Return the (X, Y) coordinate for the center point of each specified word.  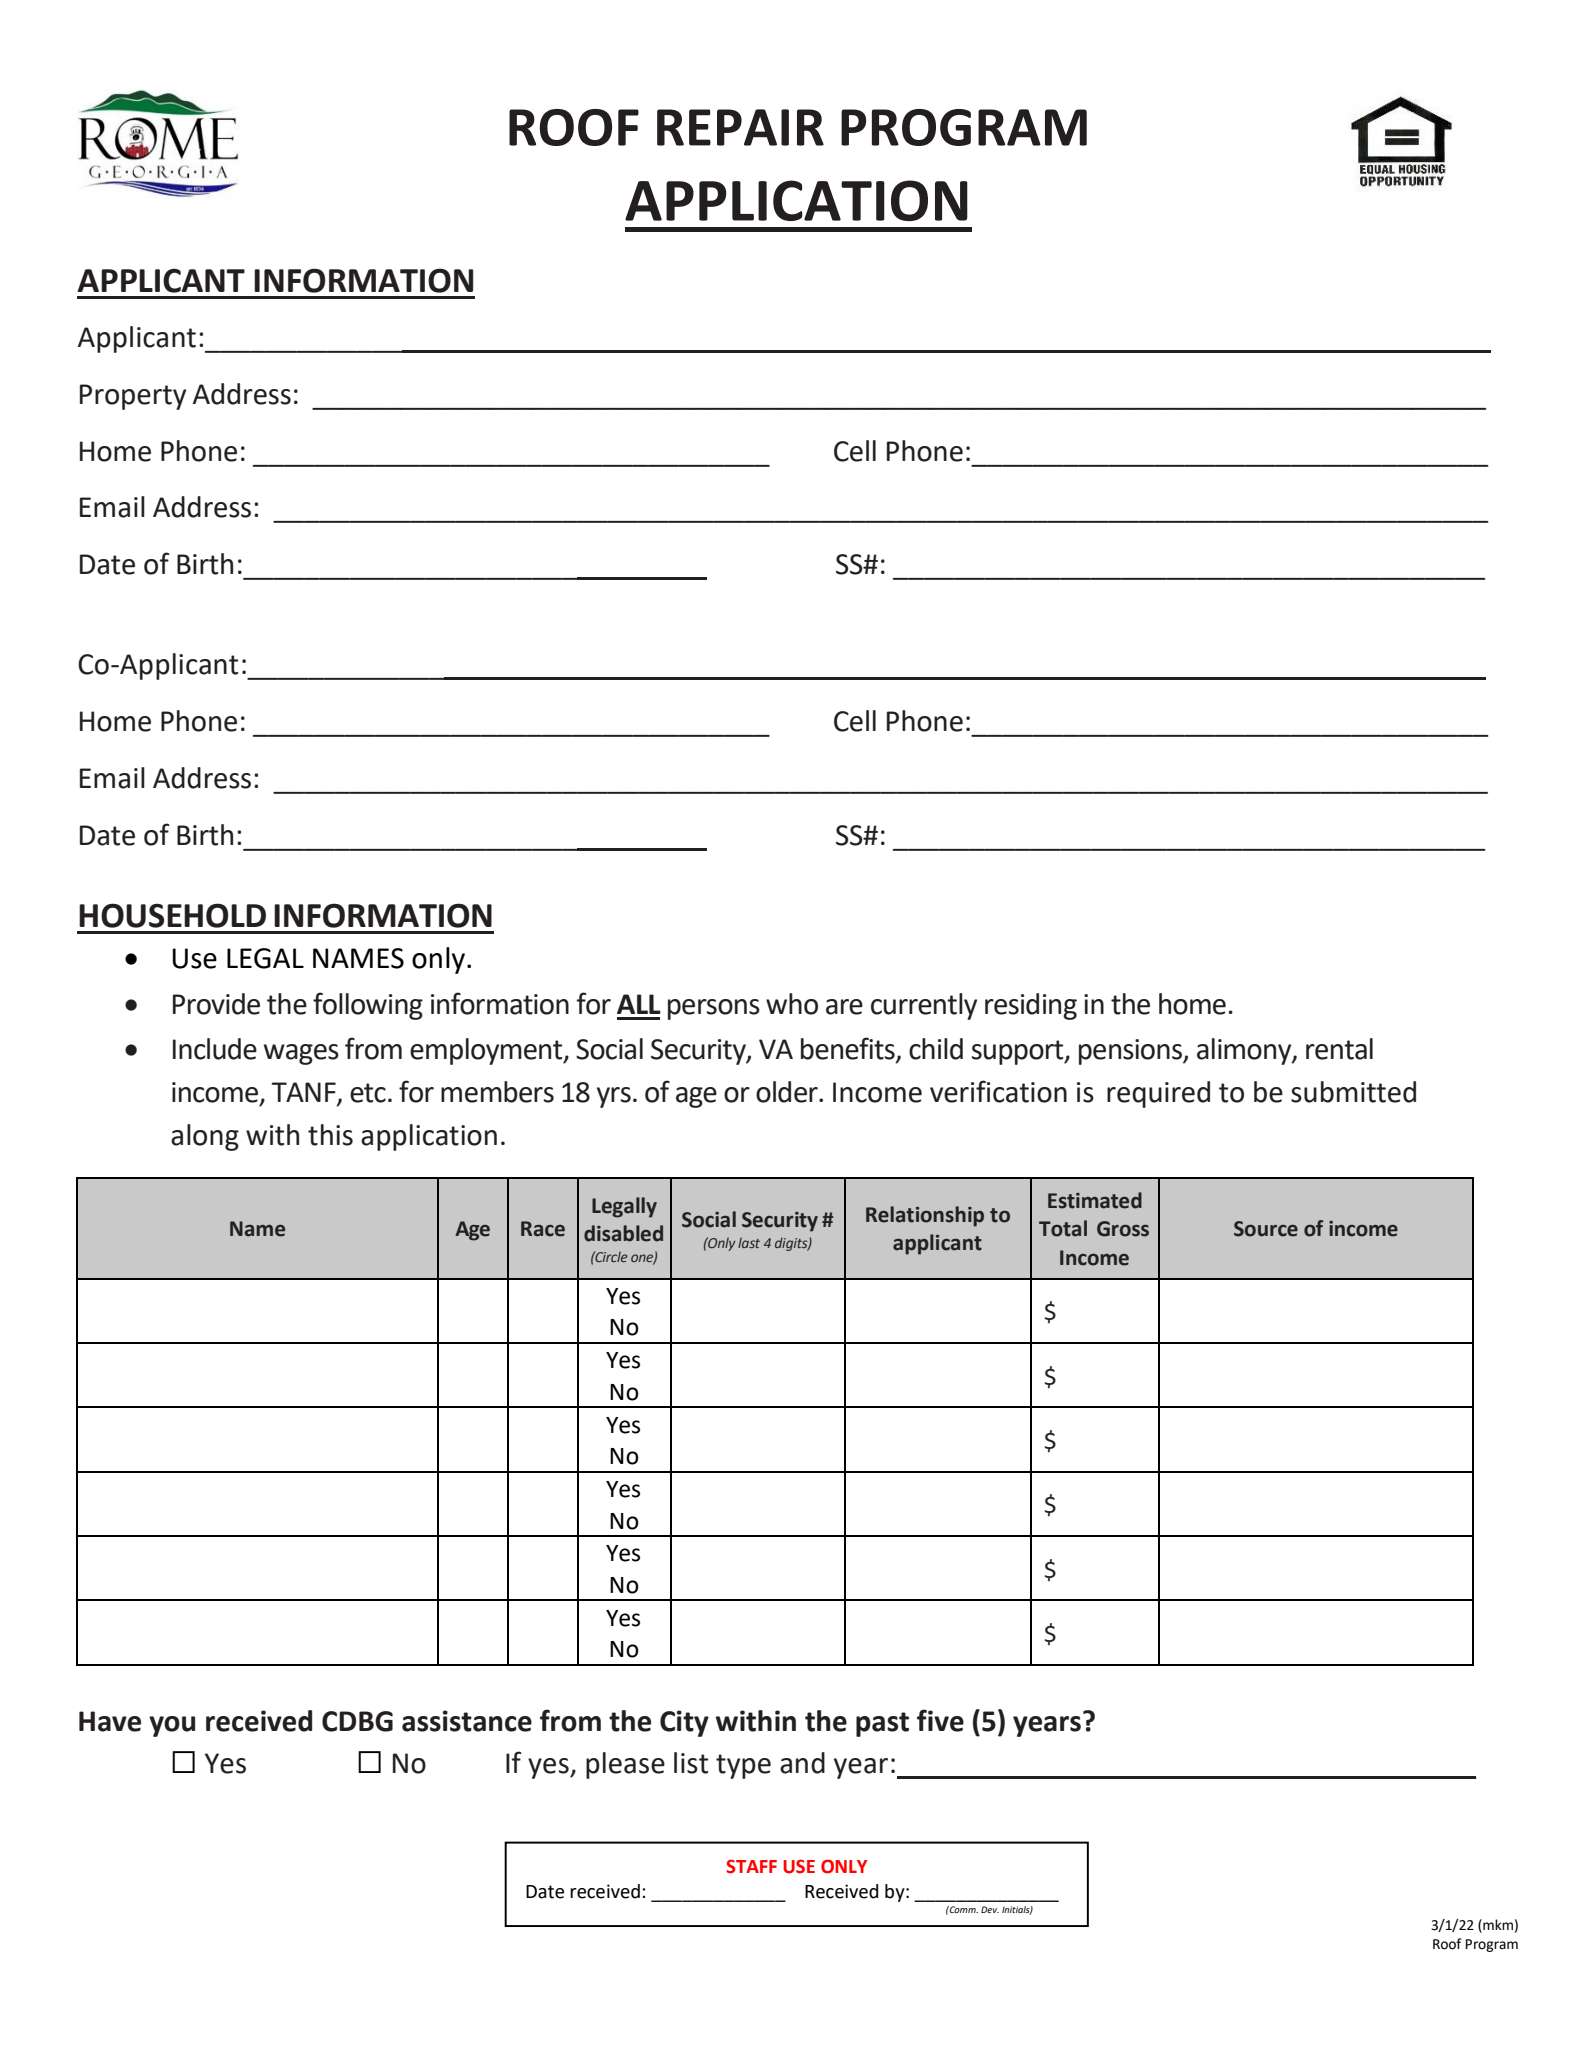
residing (1031, 1006)
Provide (216, 1004)
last (749, 1242)
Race (543, 1229)
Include (215, 1049)
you (172, 1726)
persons (714, 1009)
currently (924, 1006)
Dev (990, 1909)
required (1158, 1094)
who (792, 1004)
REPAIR (740, 127)
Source (1266, 1229)
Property (133, 397)
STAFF (751, 1866)
